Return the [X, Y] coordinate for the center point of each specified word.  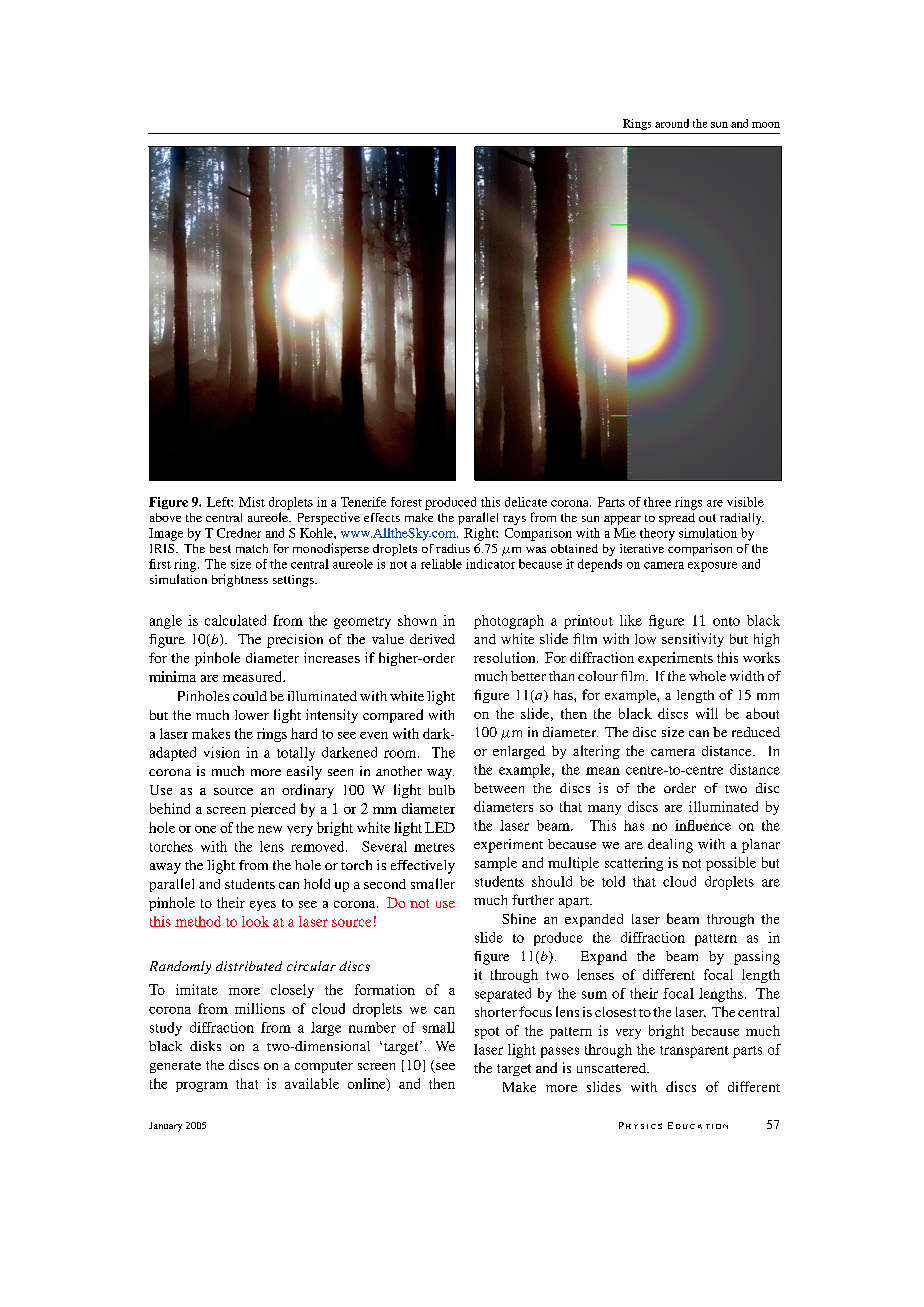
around [672, 123]
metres [434, 847]
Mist [252, 502]
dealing [670, 846]
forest [406, 502]
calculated [235, 620]
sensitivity [693, 640]
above [165, 517]
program [202, 1087]
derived [432, 639]
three [657, 502]
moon [766, 125]
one [205, 829]
